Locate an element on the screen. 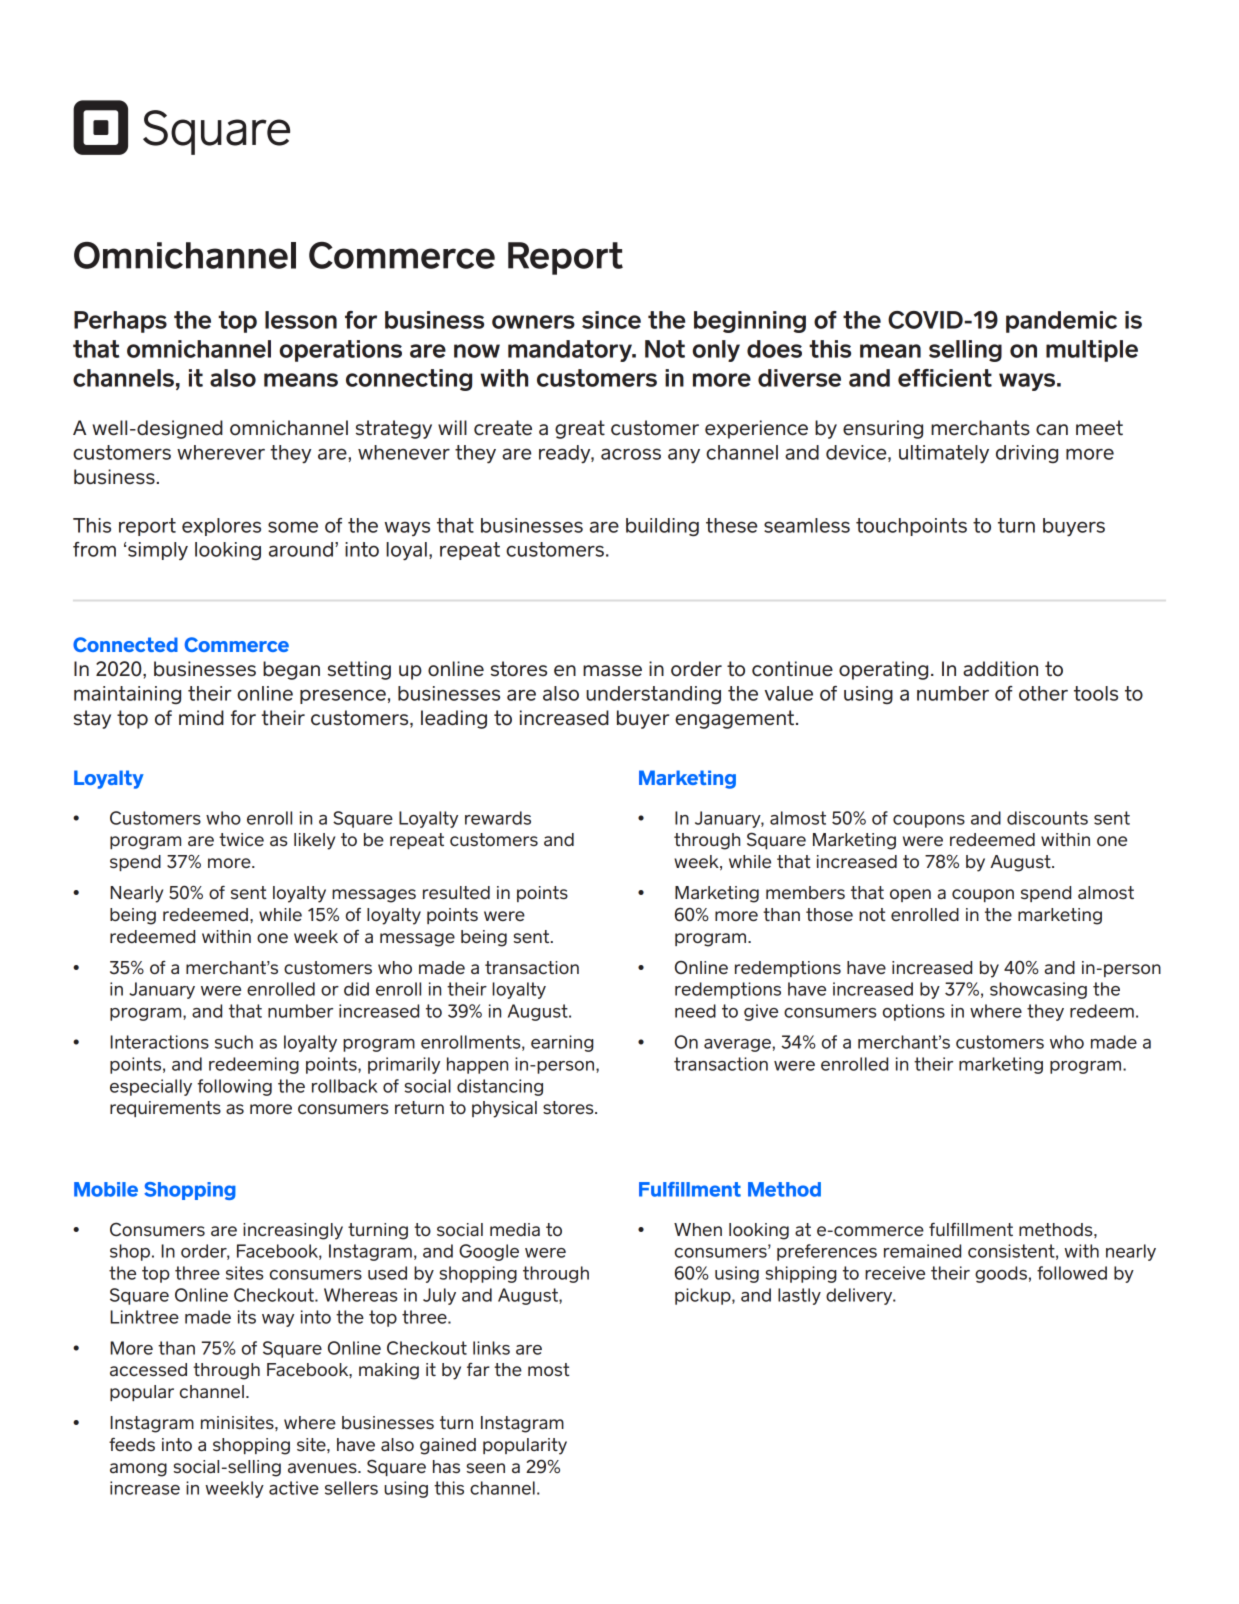 This screenshot has height=1604, width=1239. lesson is located at coordinates (301, 320).
